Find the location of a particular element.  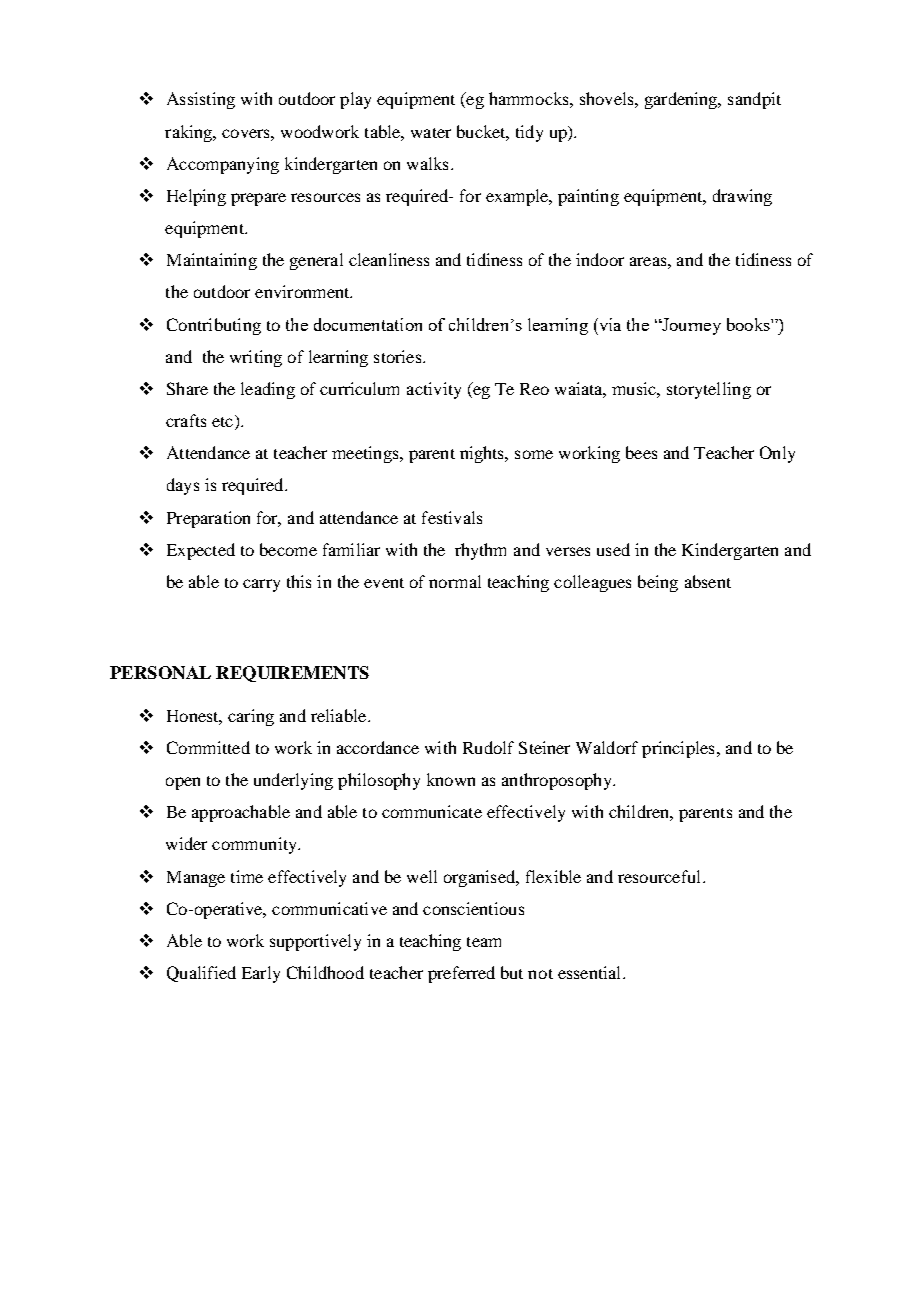

raking is located at coordinates (190, 133).
